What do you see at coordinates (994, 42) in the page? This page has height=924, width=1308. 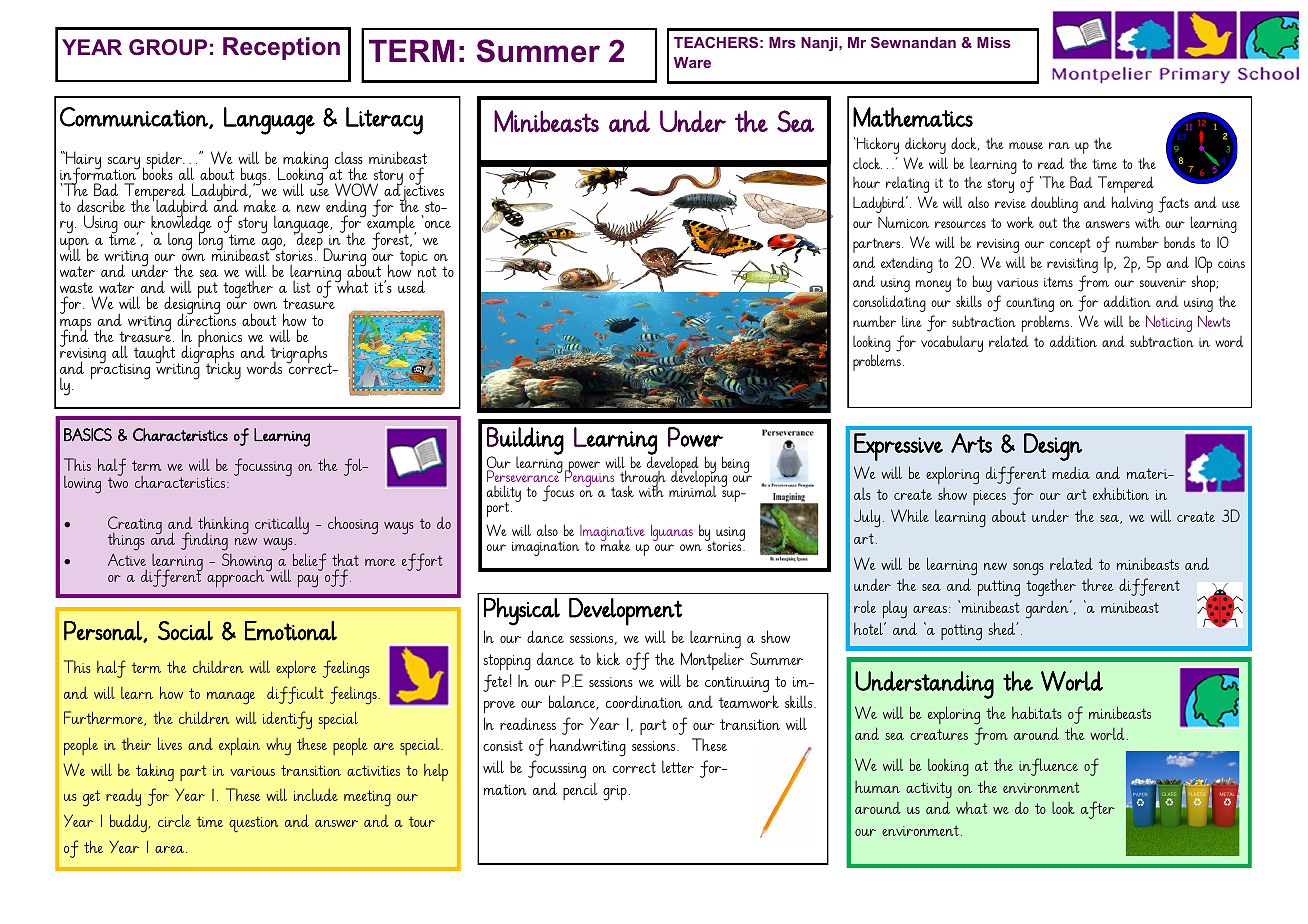 I see `Miss` at bounding box center [994, 42].
